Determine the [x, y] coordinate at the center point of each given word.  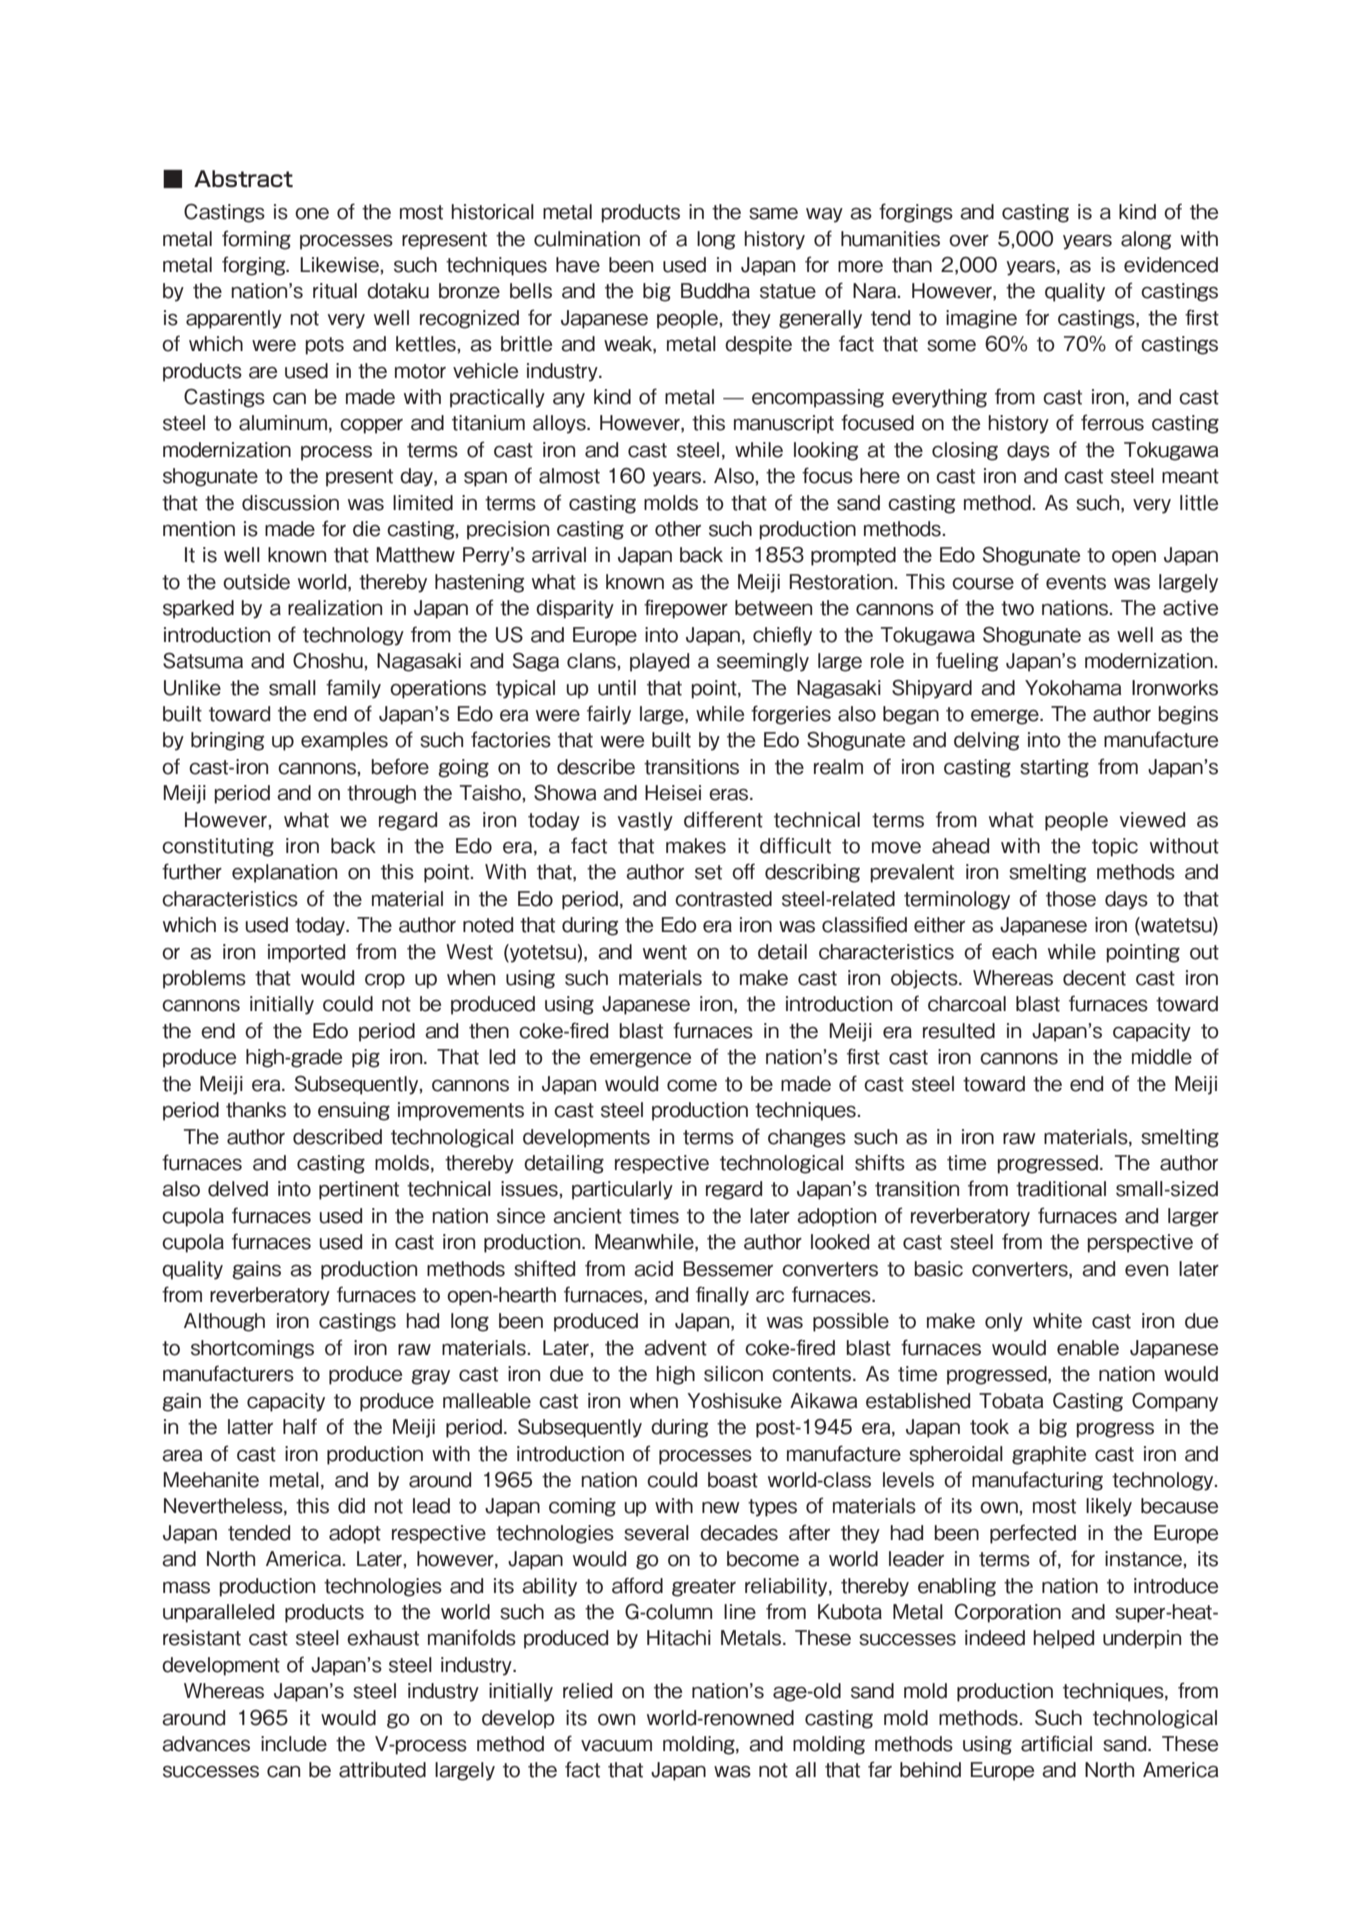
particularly [622, 1190]
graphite [1049, 1455]
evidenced [1171, 265]
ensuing [354, 1111]
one [312, 214]
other [678, 529]
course [983, 584]
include [294, 1744]
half [300, 1426]
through [381, 794]
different [723, 819]
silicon [733, 1374]
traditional [1061, 1189]
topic [1115, 847]
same [773, 213]
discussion [290, 503]
